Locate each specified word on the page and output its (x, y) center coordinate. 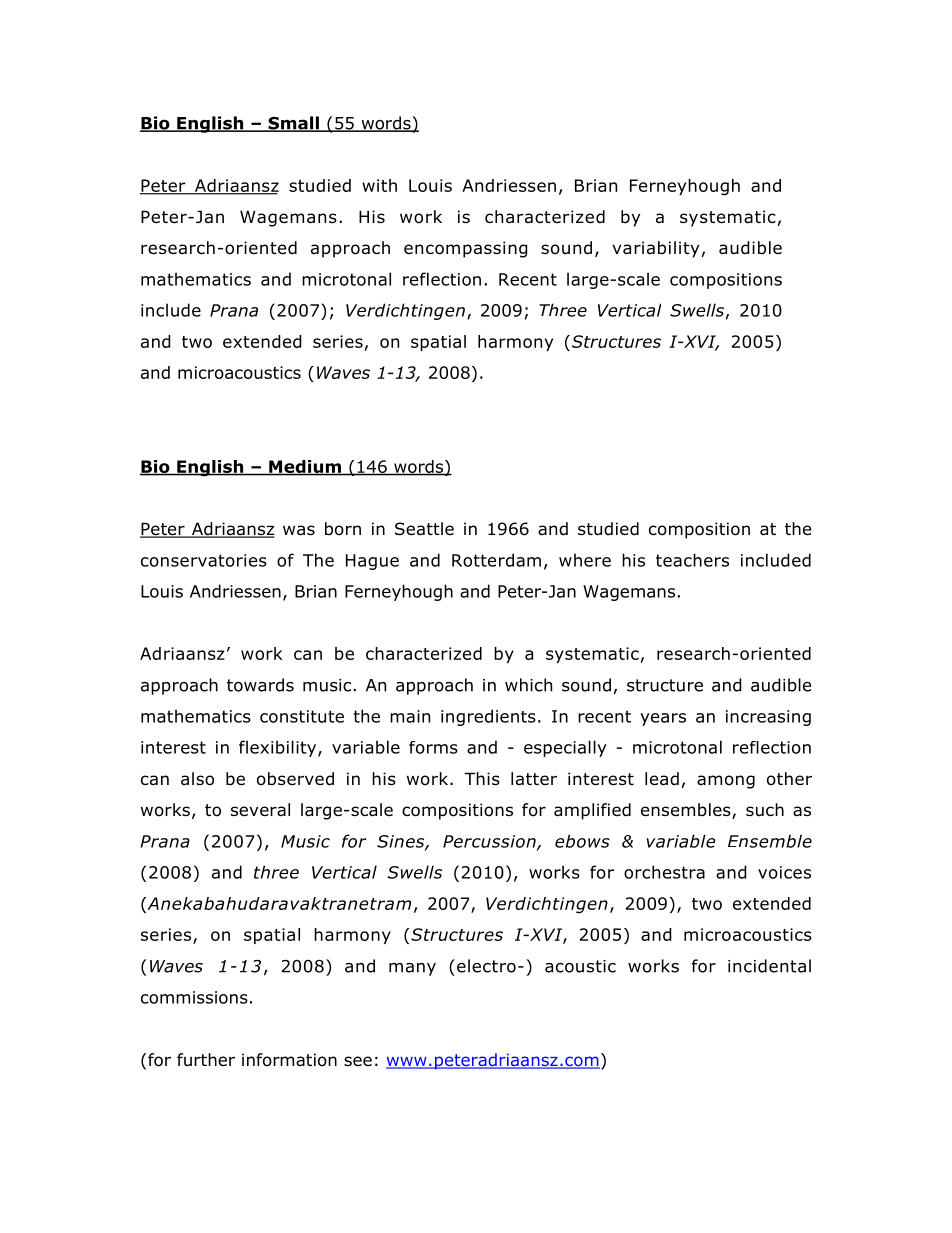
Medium (305, 467)
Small (293, 124)
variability (655, 249)
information (289, 1060)
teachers (692, 560)
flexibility (279, 748)
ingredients (488, 717)
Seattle (424, 529)
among (726, 782)
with (379, 185)
